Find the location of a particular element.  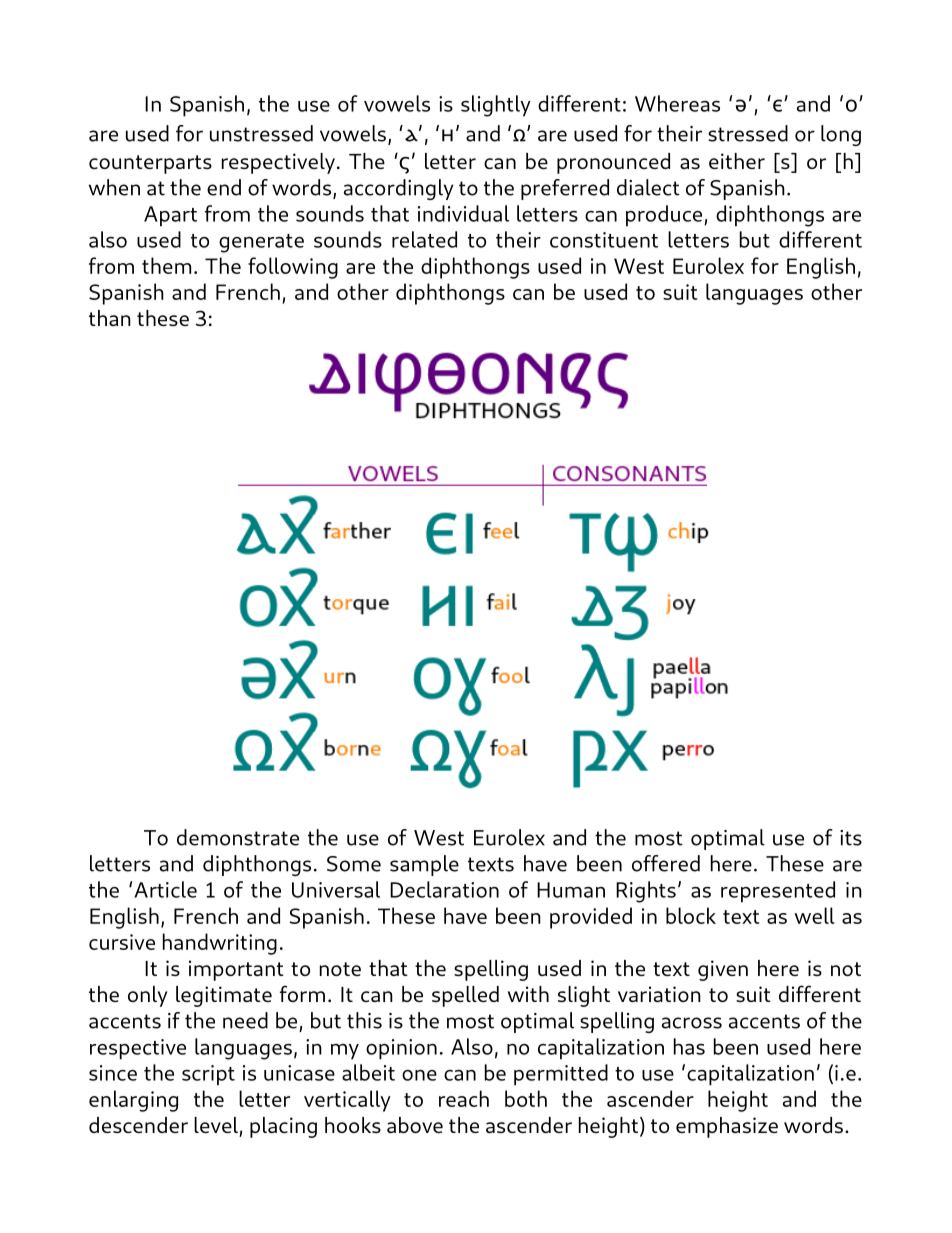

related is located at coordinates (424, 239).
